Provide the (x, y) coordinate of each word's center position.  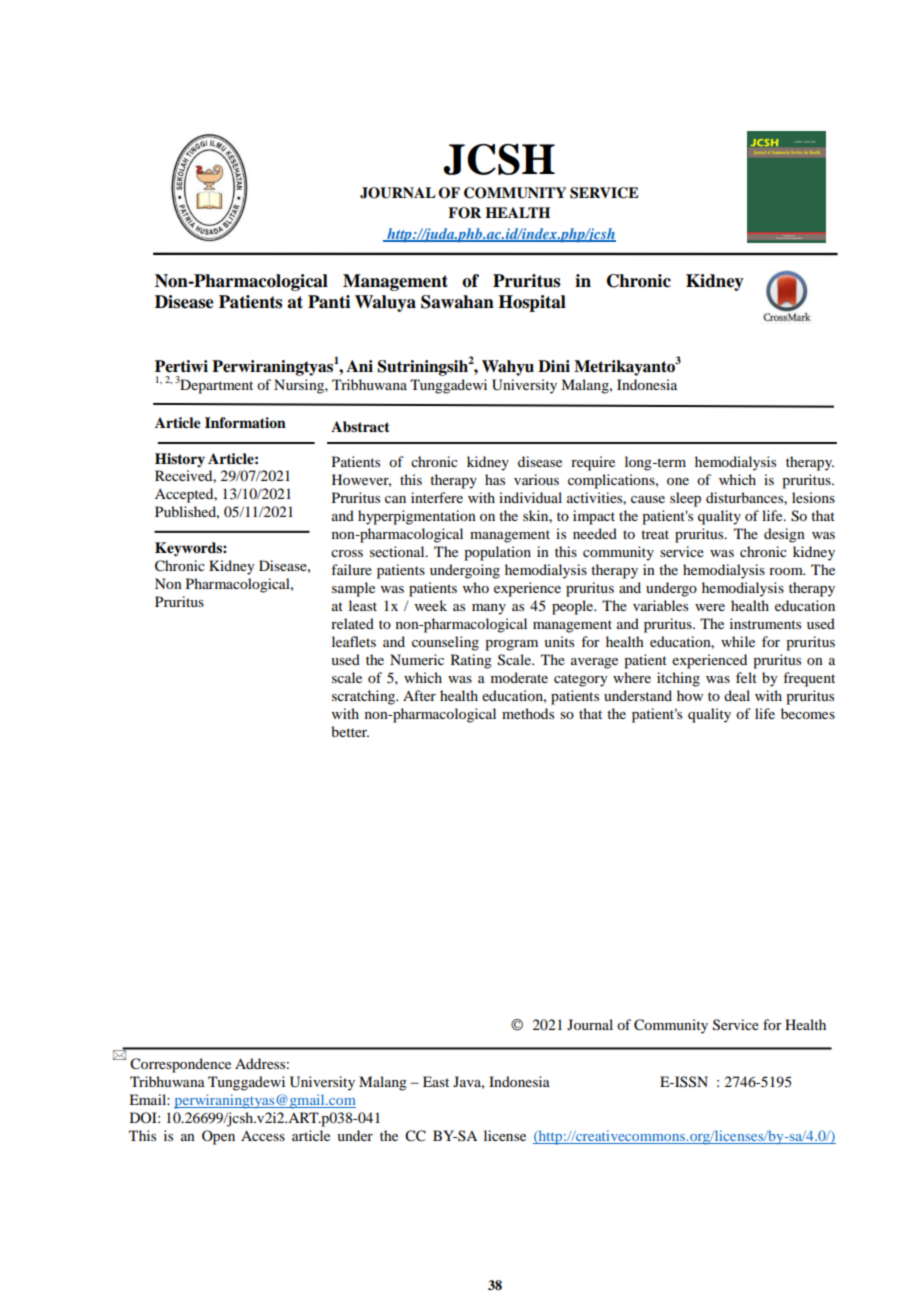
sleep (685, 499)
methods (528, 713)
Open (218, 1137)
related (352, 623)
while (738, 641)
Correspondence (180, 1065)
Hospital (532, 303)
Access (263, 1135)
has (495, 479)
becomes (808, 713)
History (180, 460)
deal (737, 695)
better (350, 731)
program (511, 645)
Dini (554, 366)
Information (245, 422)
